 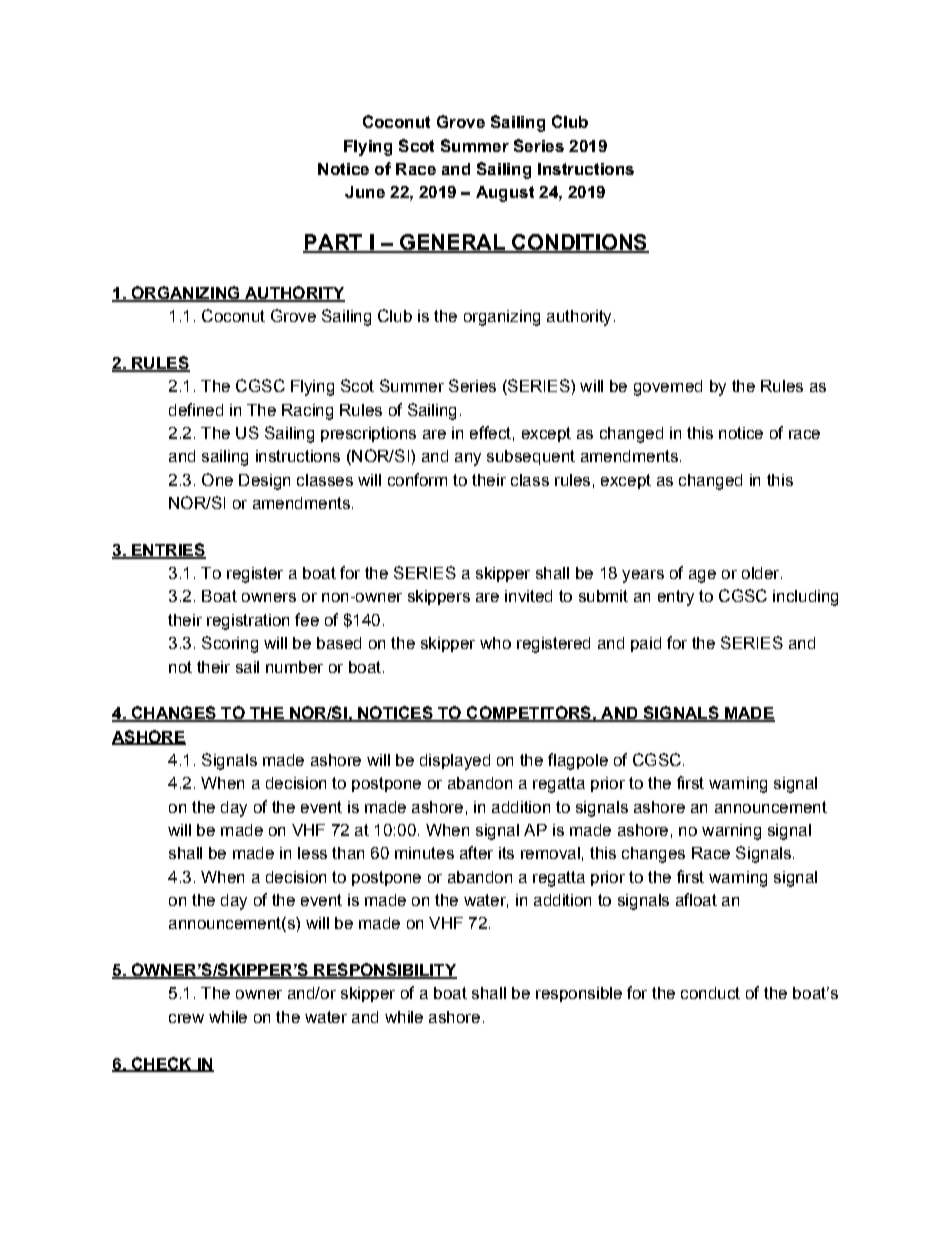 I want to click on who, so click(x=495, y=643).
